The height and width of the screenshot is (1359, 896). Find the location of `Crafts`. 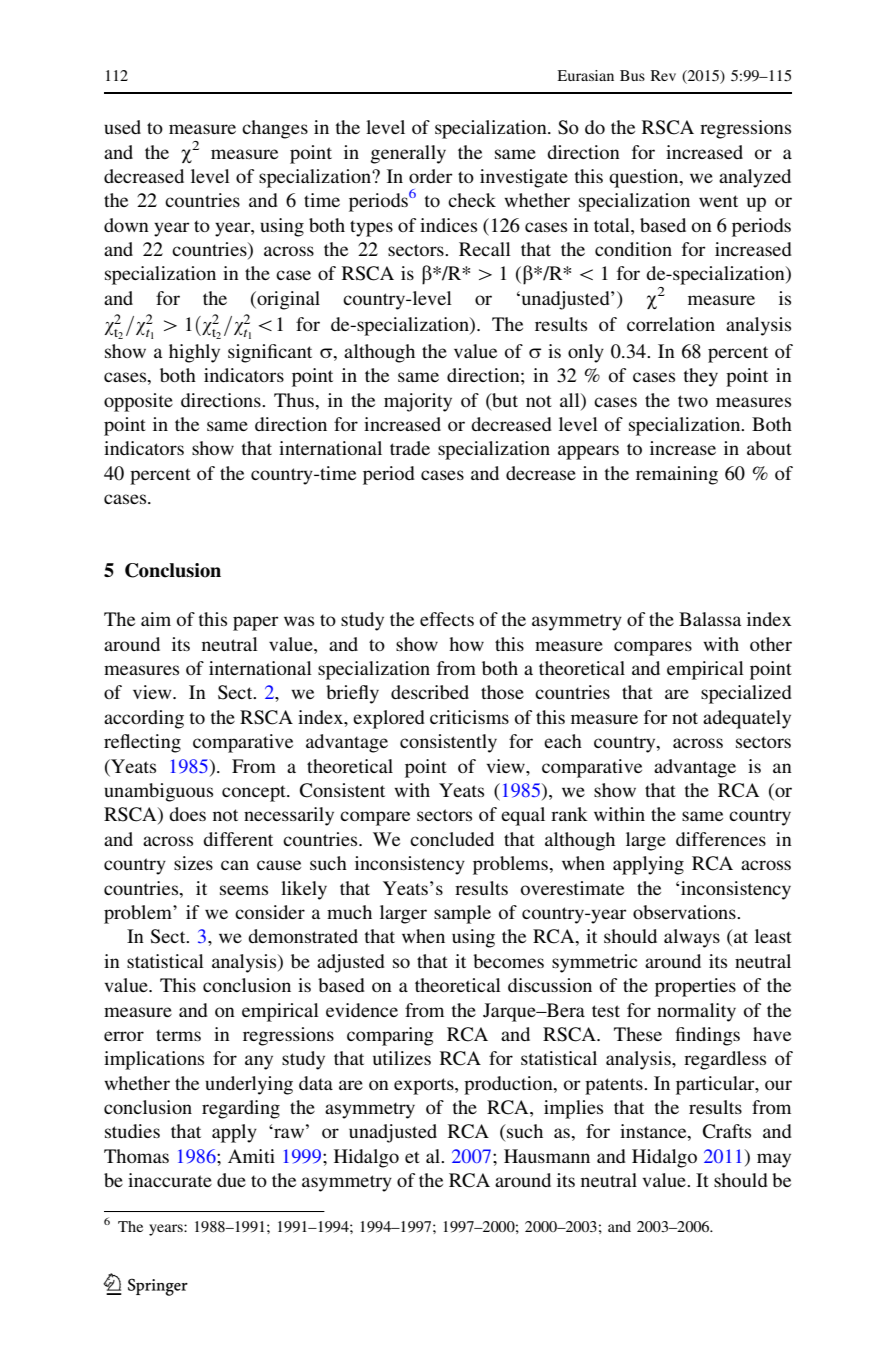

Crafts is located at coordinates (727, 1131).
